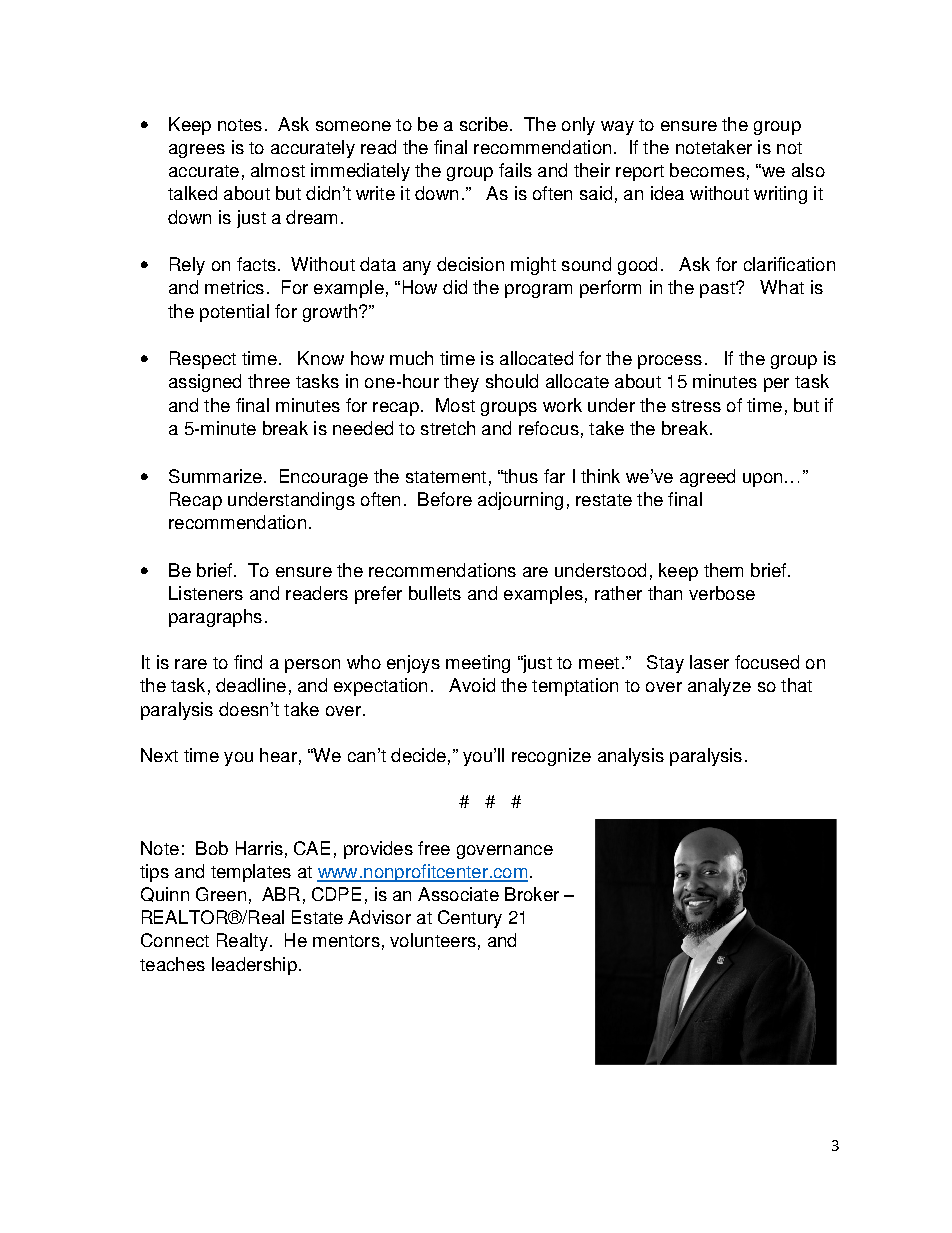 Image resolution: width=952 pixels, height=1233 pixels. I want to click on leadership, so click(254, 966).
